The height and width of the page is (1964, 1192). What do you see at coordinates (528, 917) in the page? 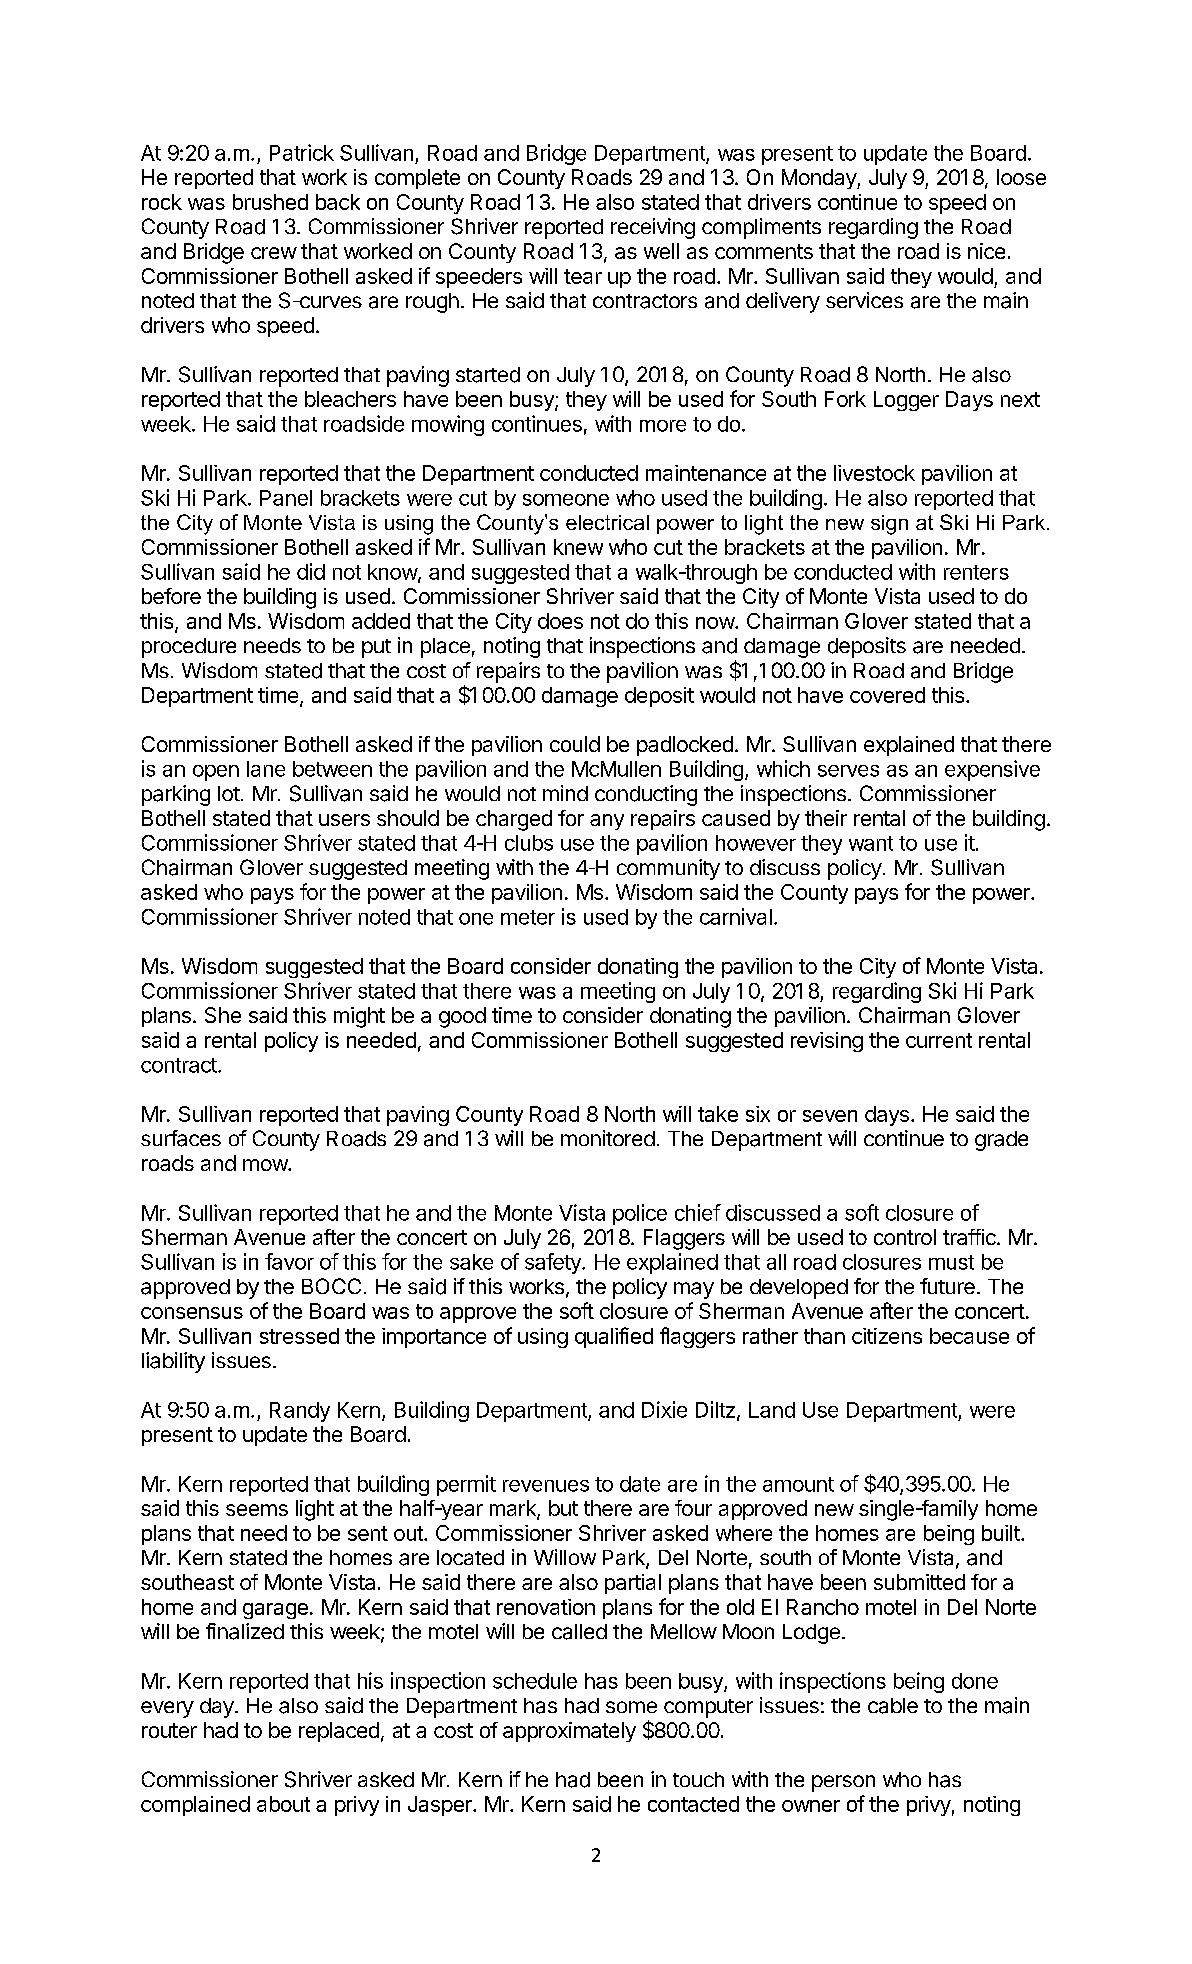
I see `meter` at bounding box center [528, 917].
